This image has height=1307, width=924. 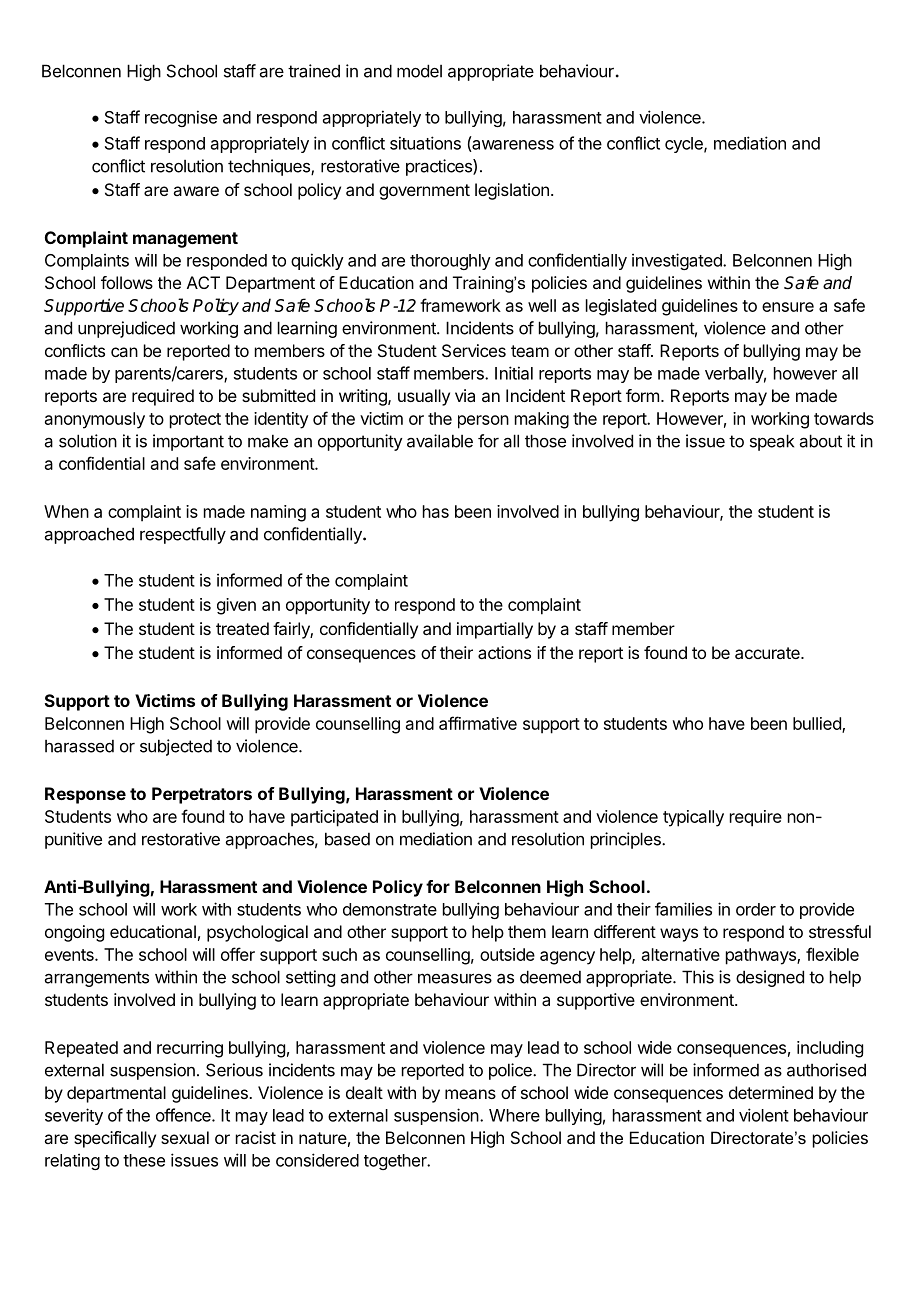 I want to click on model, so click(x=419, y=71).
